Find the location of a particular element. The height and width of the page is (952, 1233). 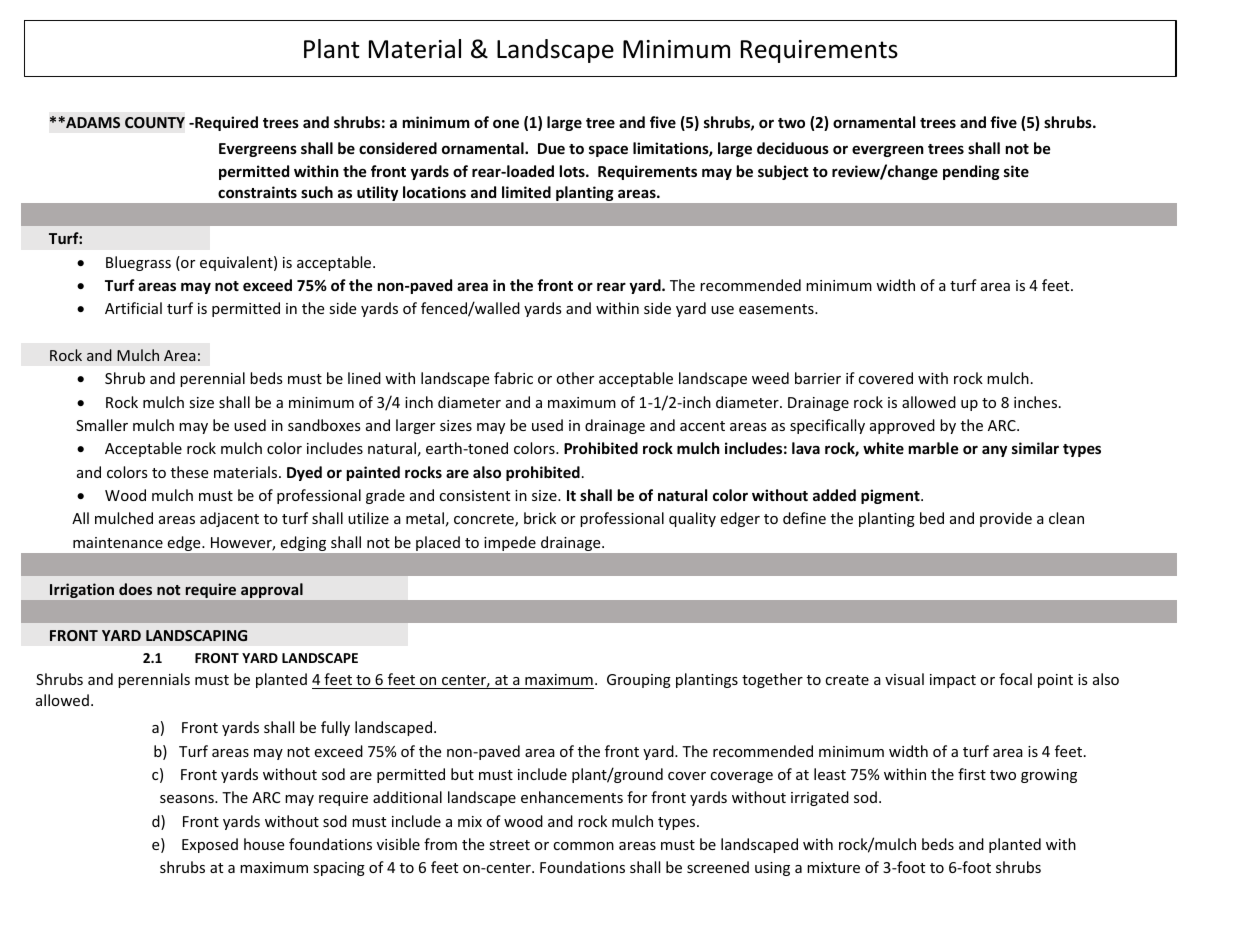

impact is located at coordinates (953, 681).
